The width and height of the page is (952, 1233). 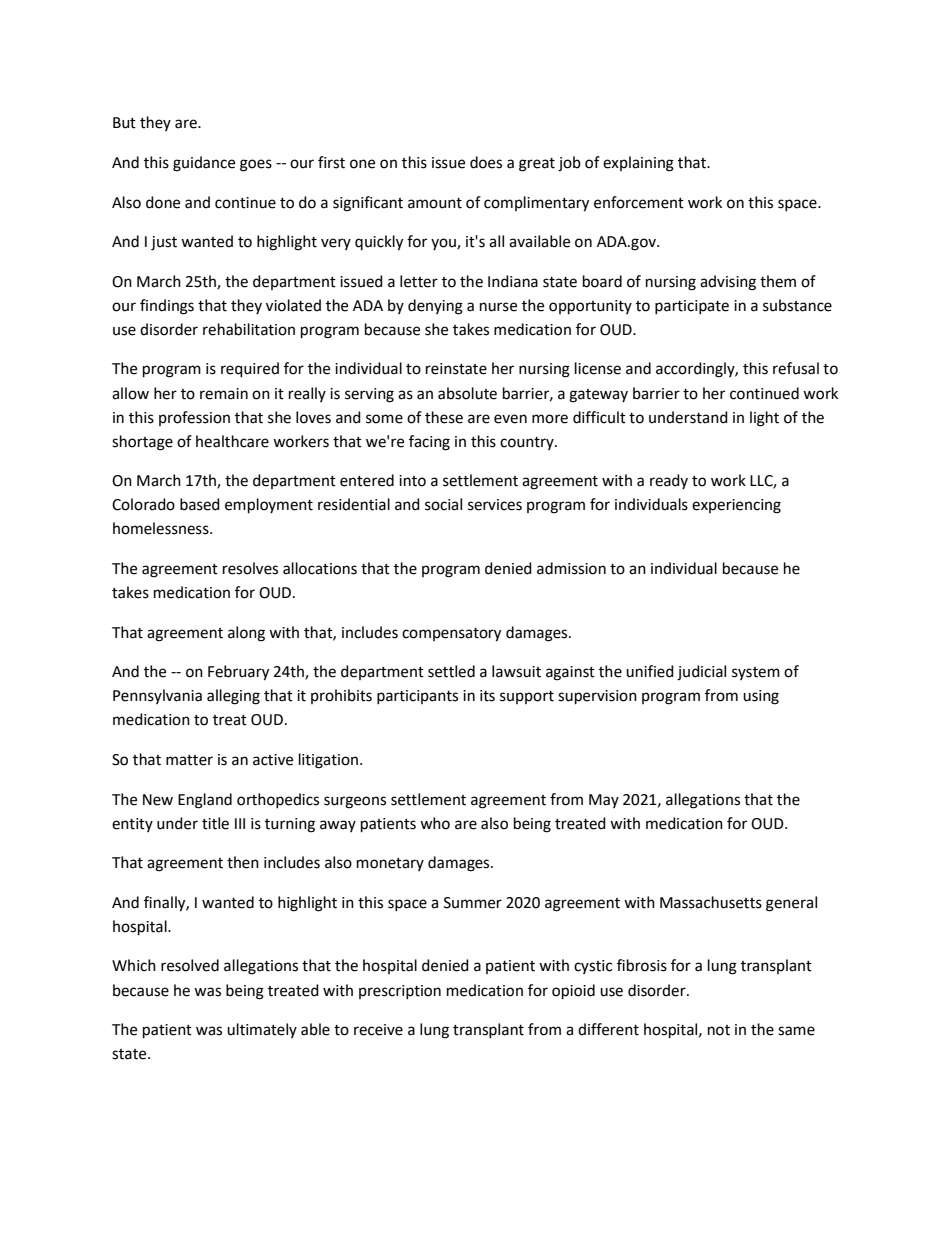 I want to click on guidance, so click(x=204, y=164).
